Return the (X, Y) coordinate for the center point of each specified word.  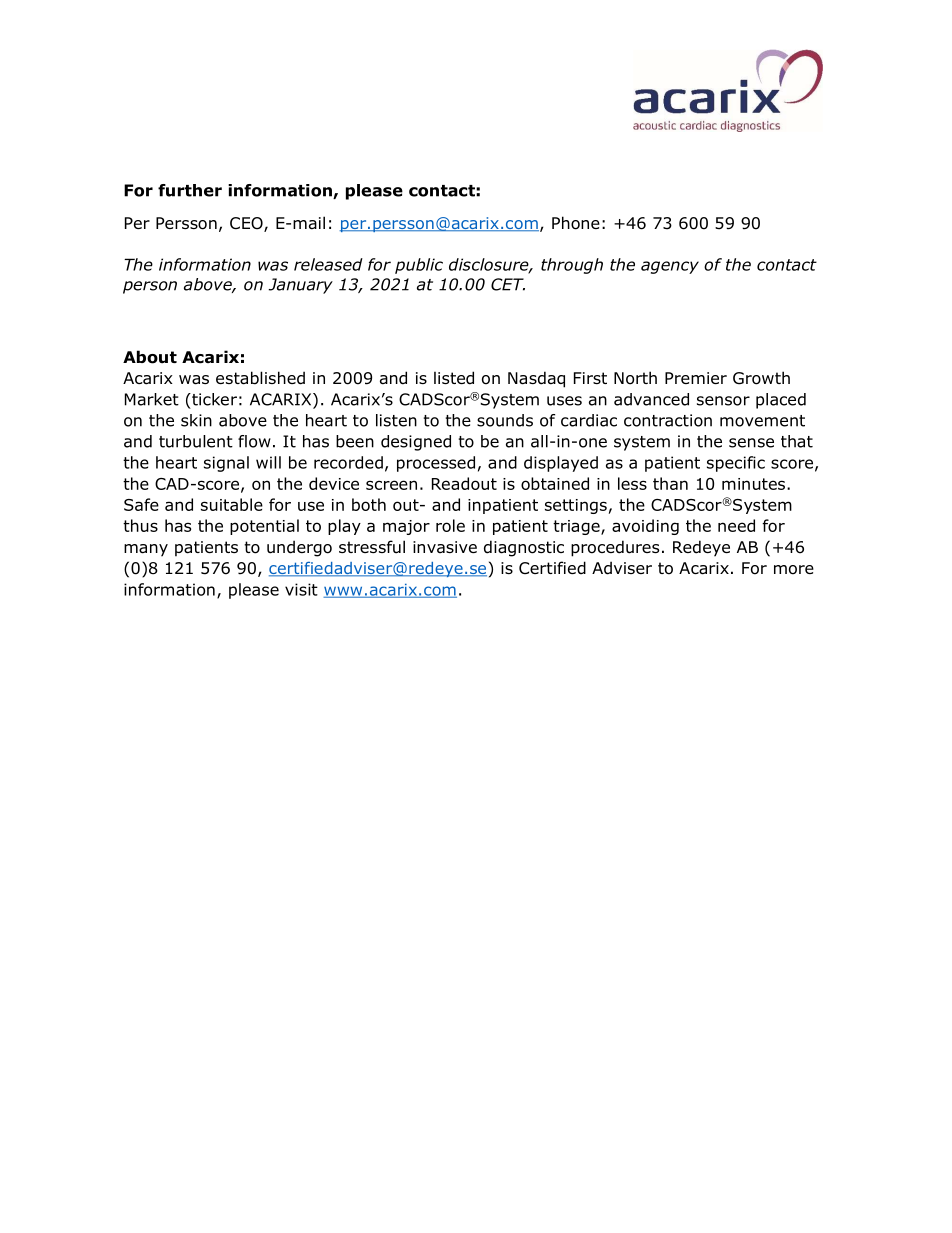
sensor (723, 401)
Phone (576, 223)
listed (454, 378)
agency (670, 267)
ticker (213, 399)
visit (301, 589)
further (190, 190)
